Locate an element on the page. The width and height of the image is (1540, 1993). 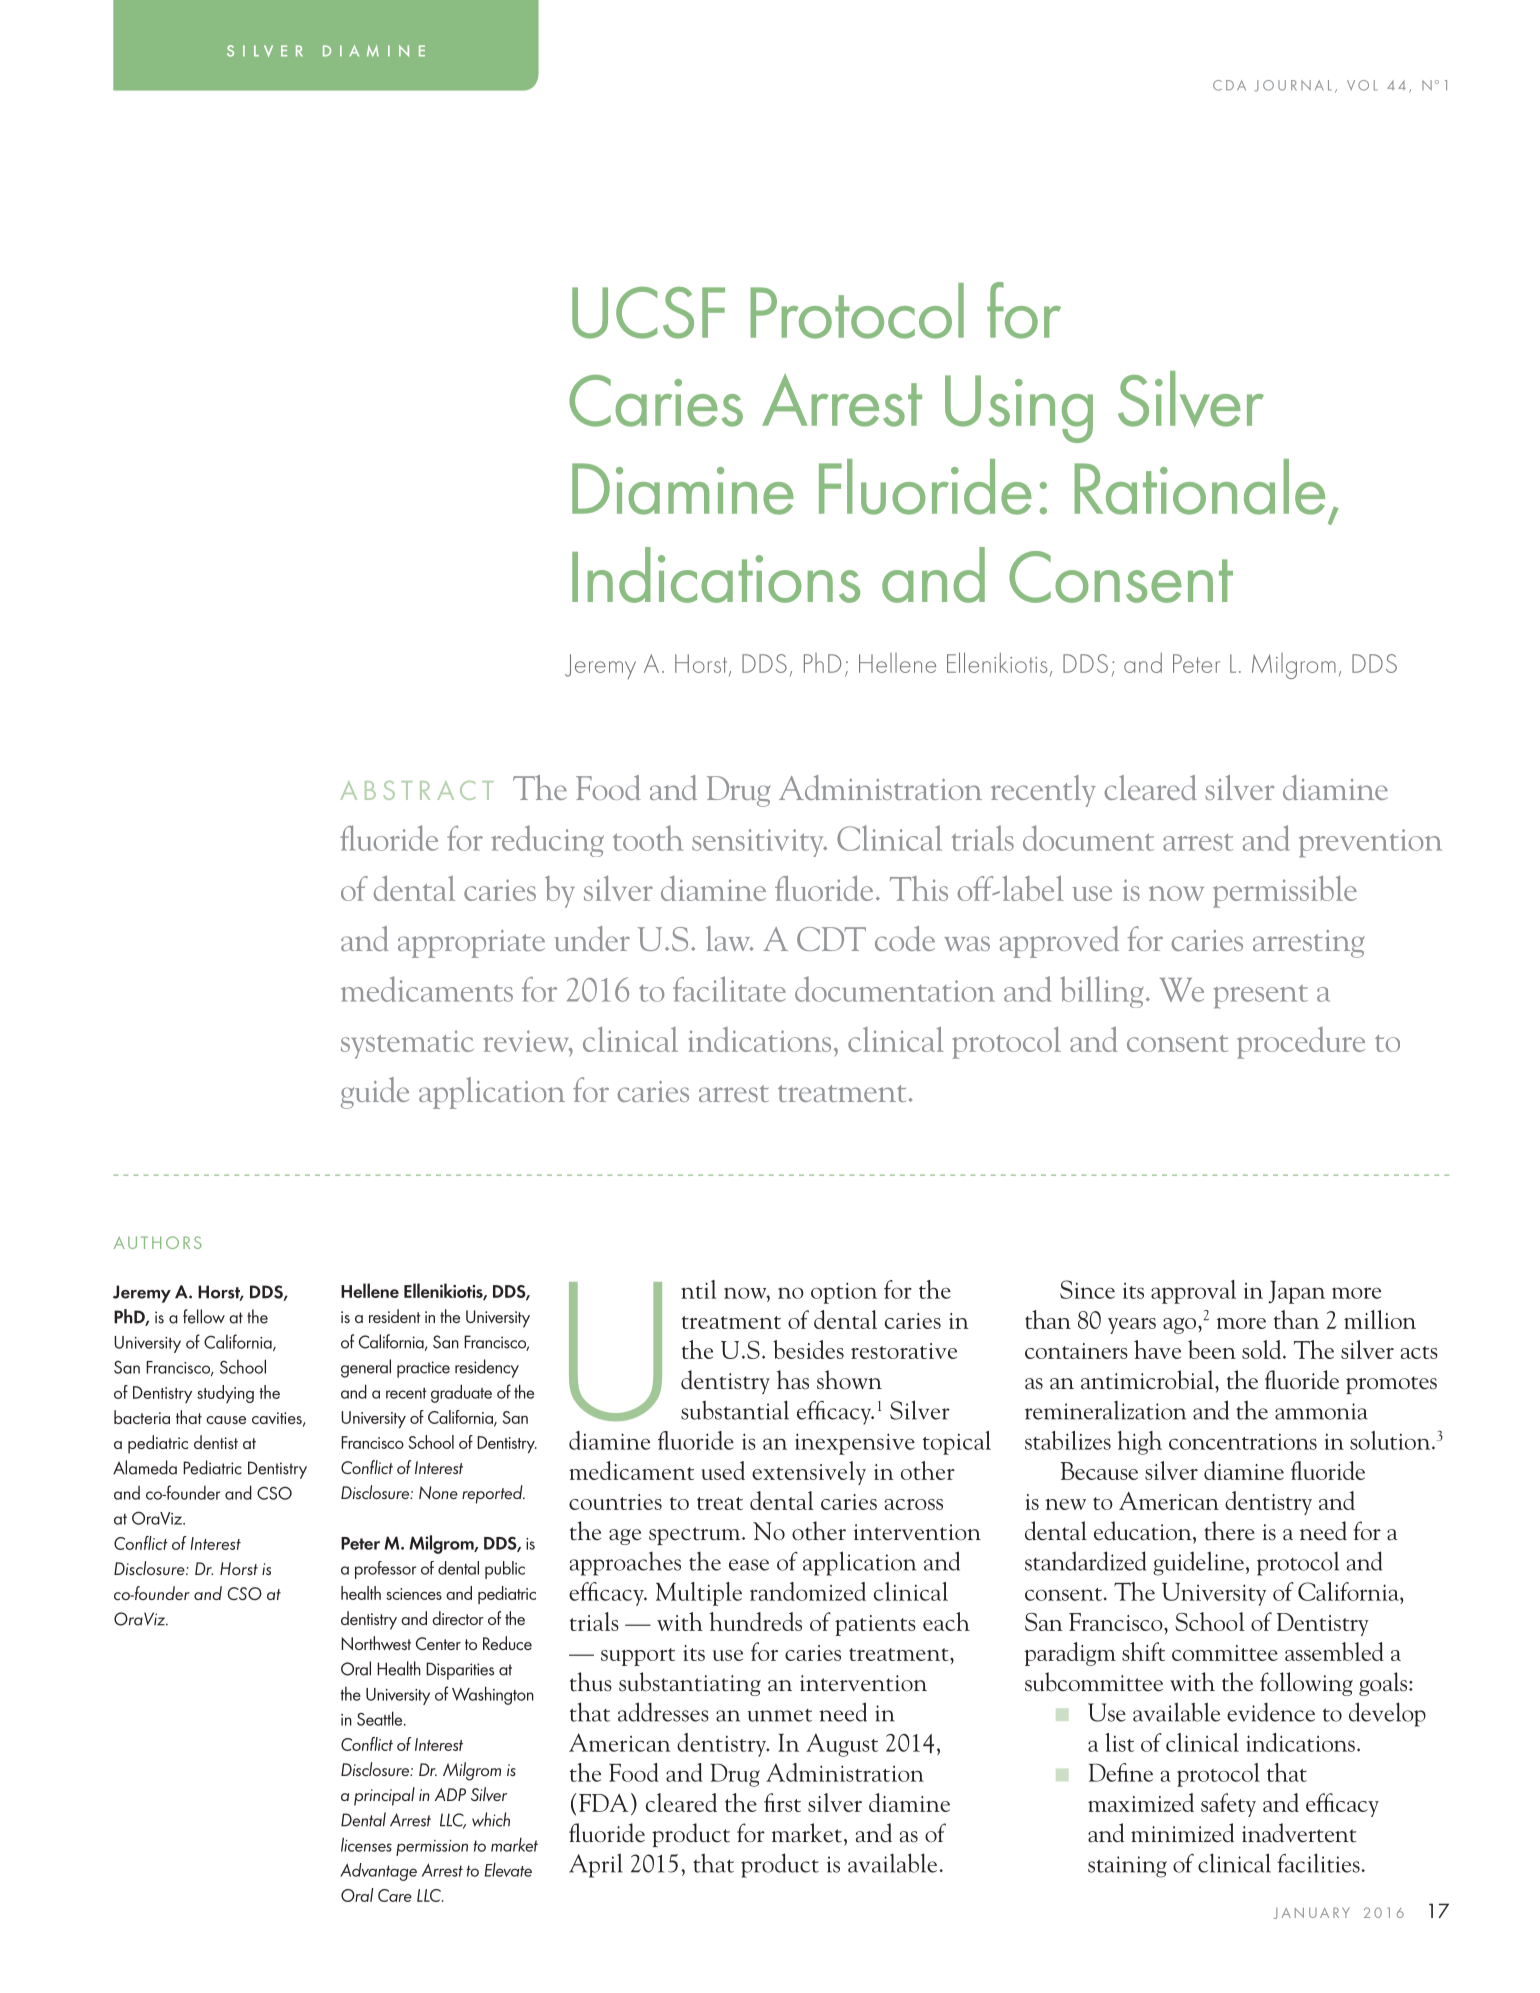
systematic is located at coordinates (407, 1044).
